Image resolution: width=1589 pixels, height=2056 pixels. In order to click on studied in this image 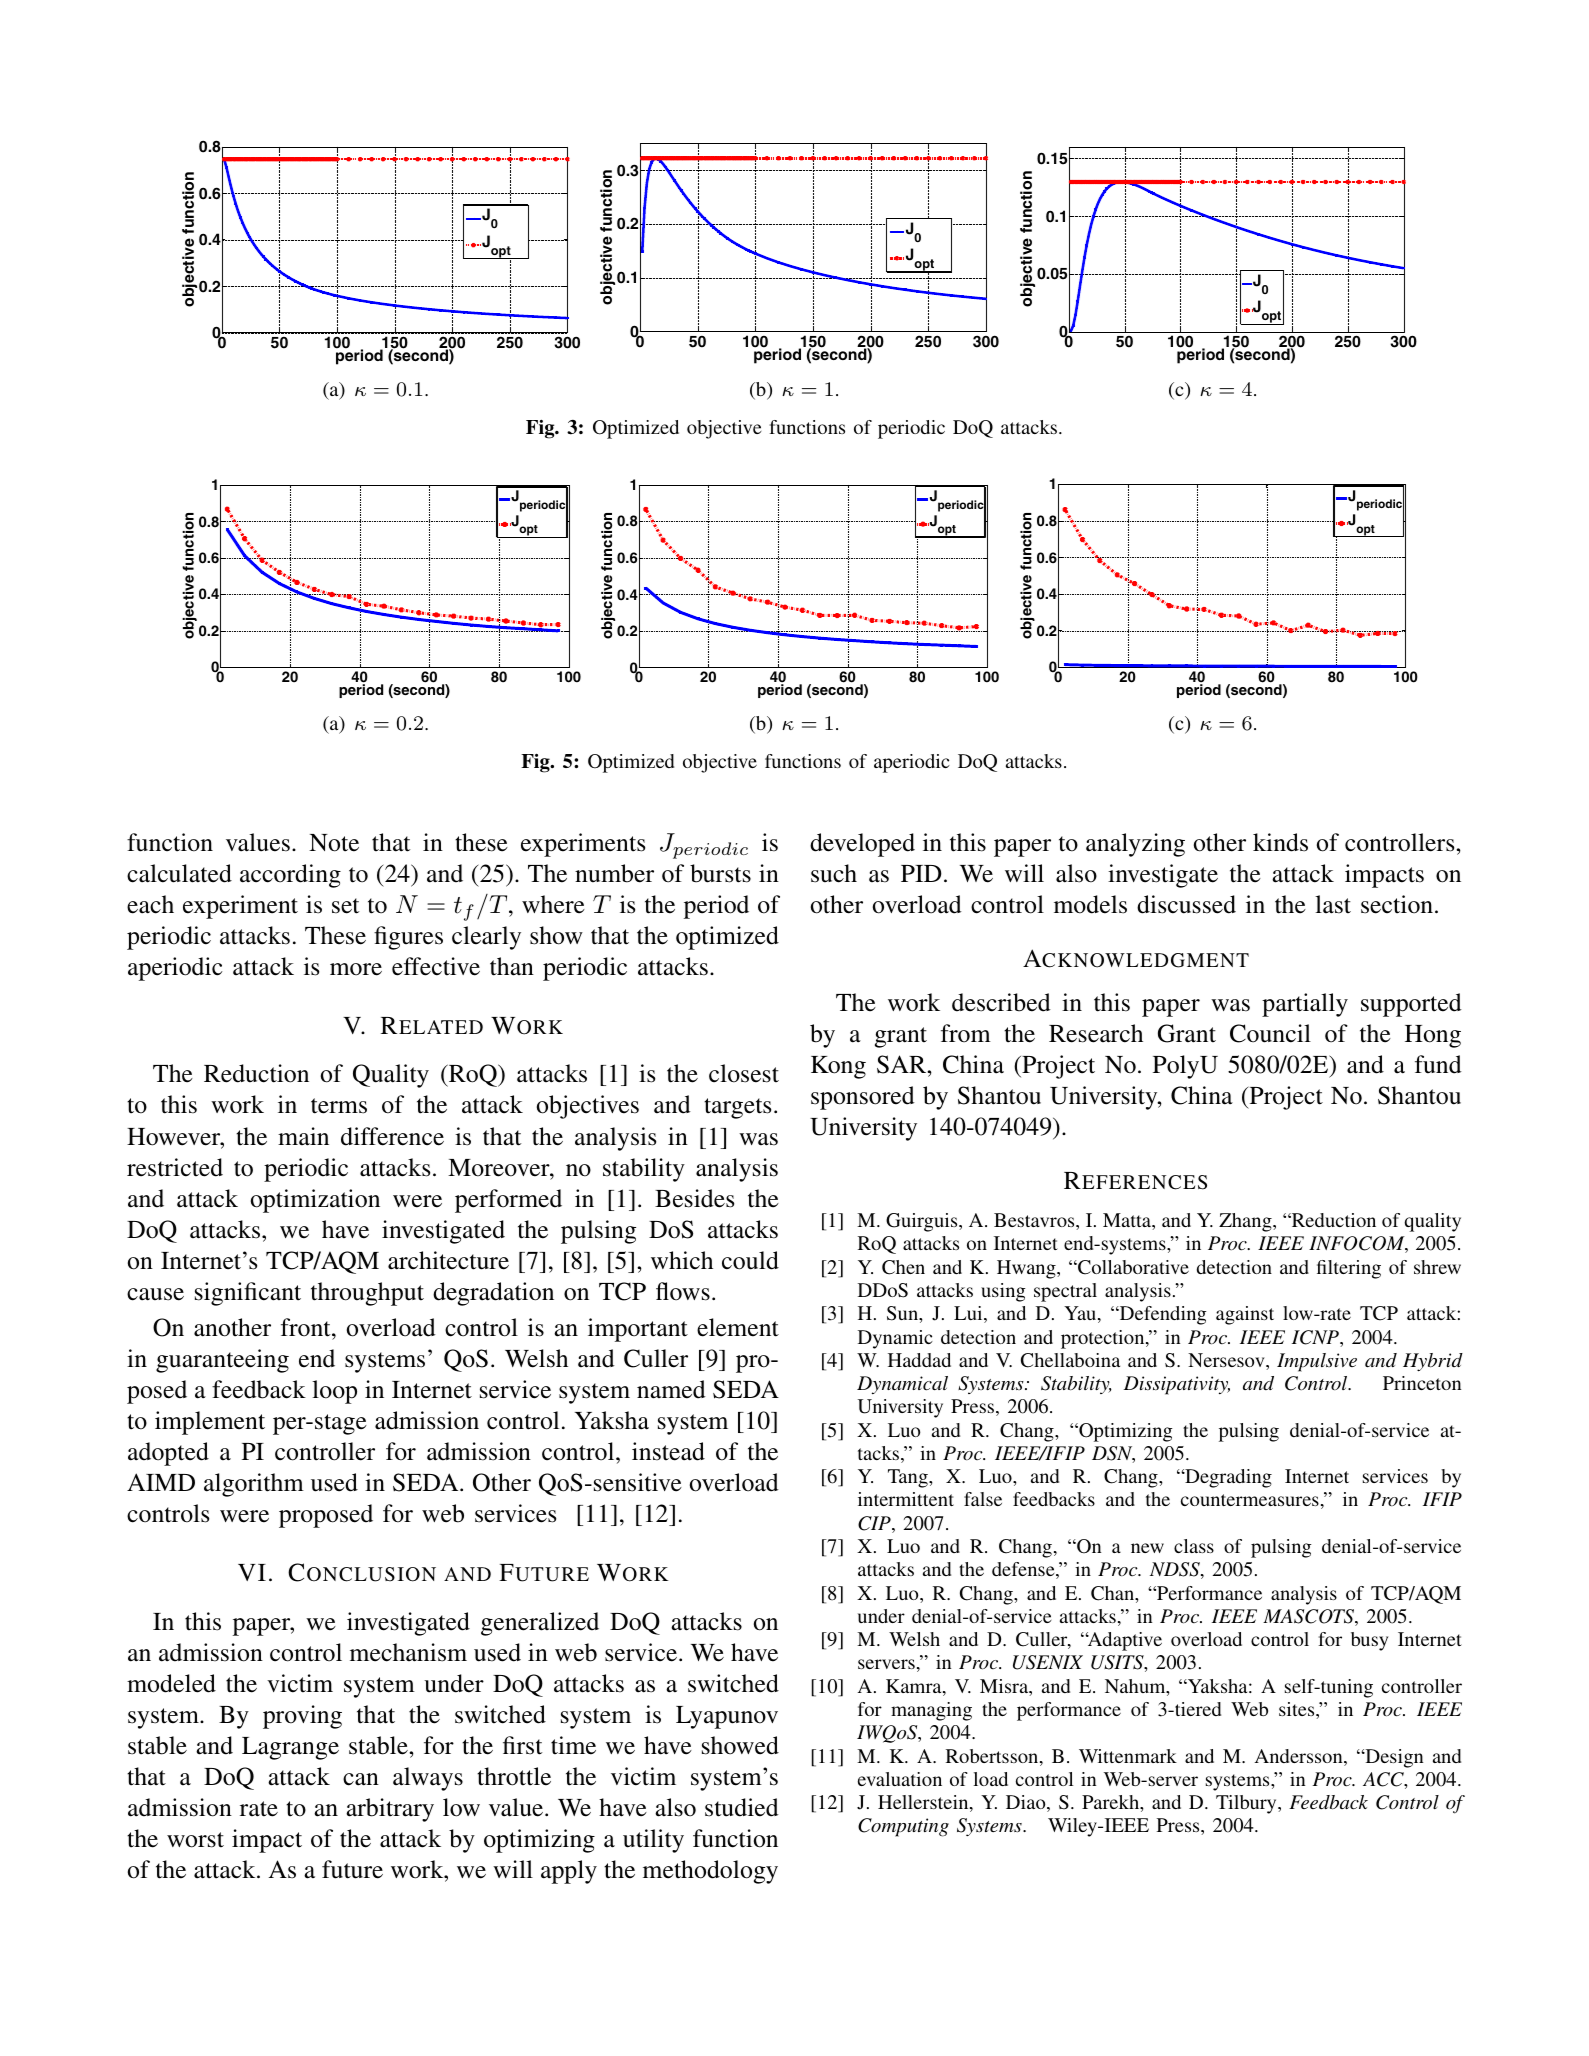, I will do `click(742, 1807)`.
